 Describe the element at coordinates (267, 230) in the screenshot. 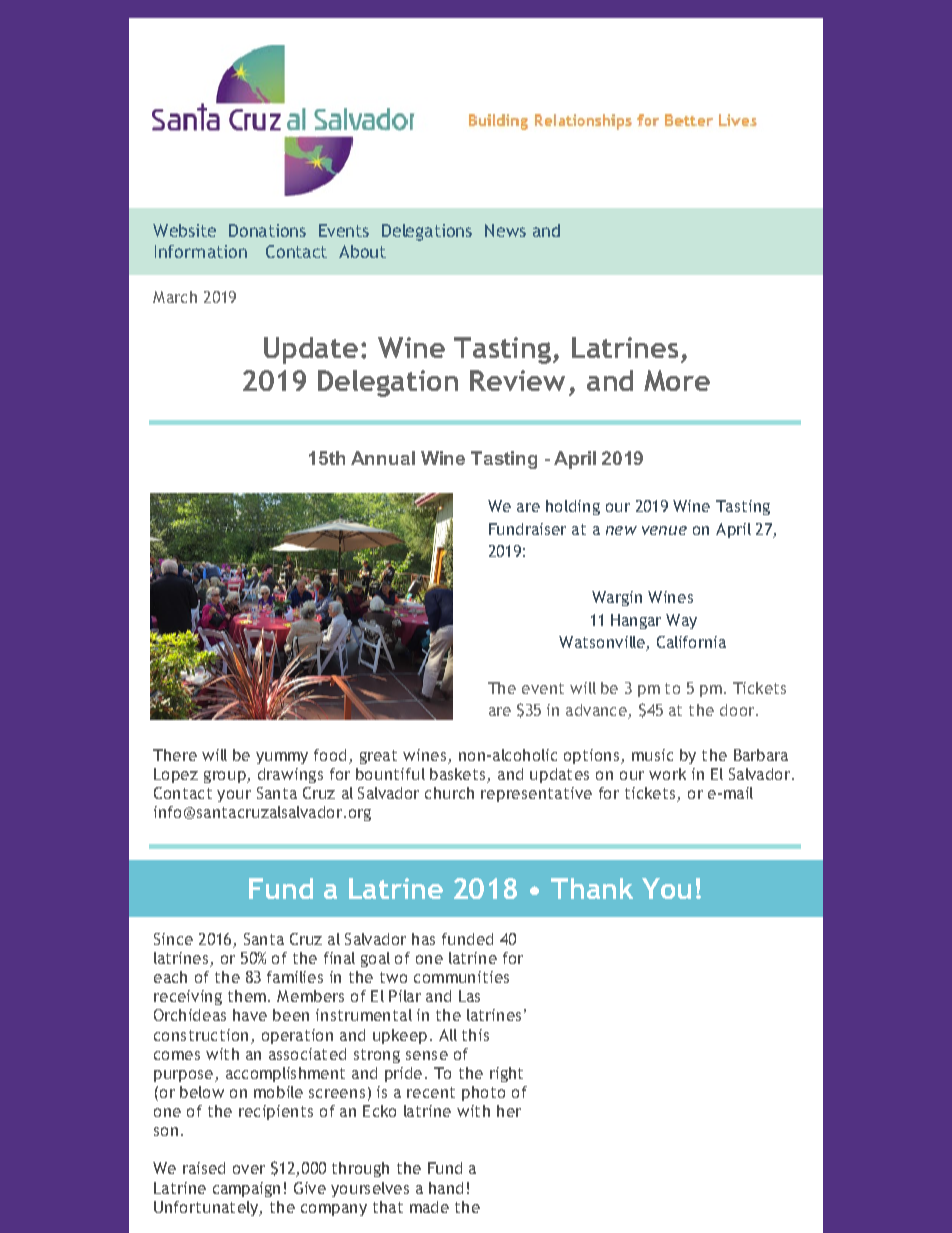

I see `Donations` at that location.
